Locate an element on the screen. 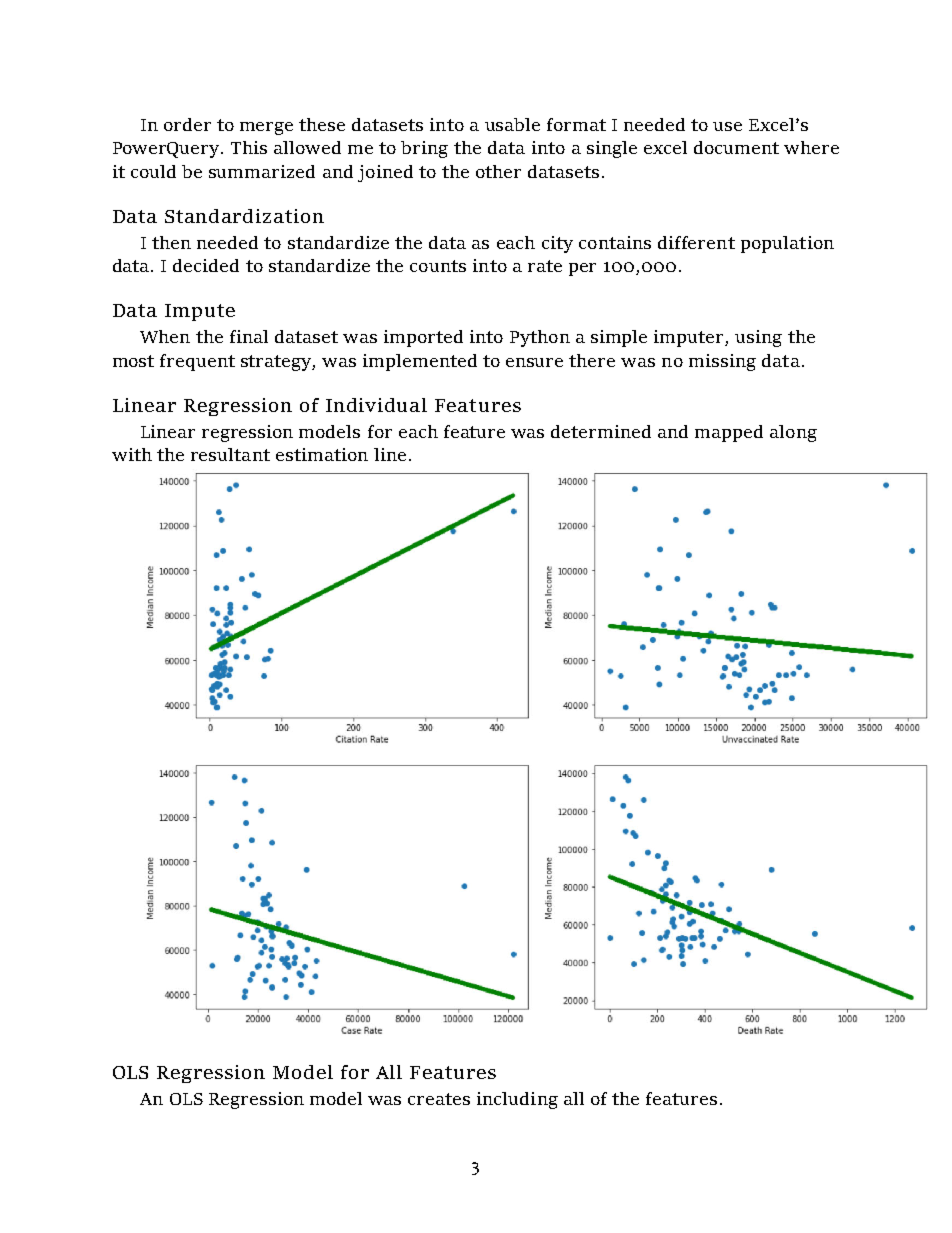 The width and height of the screenshot is (952, 1233). along is located at coordinates (793, 433).
